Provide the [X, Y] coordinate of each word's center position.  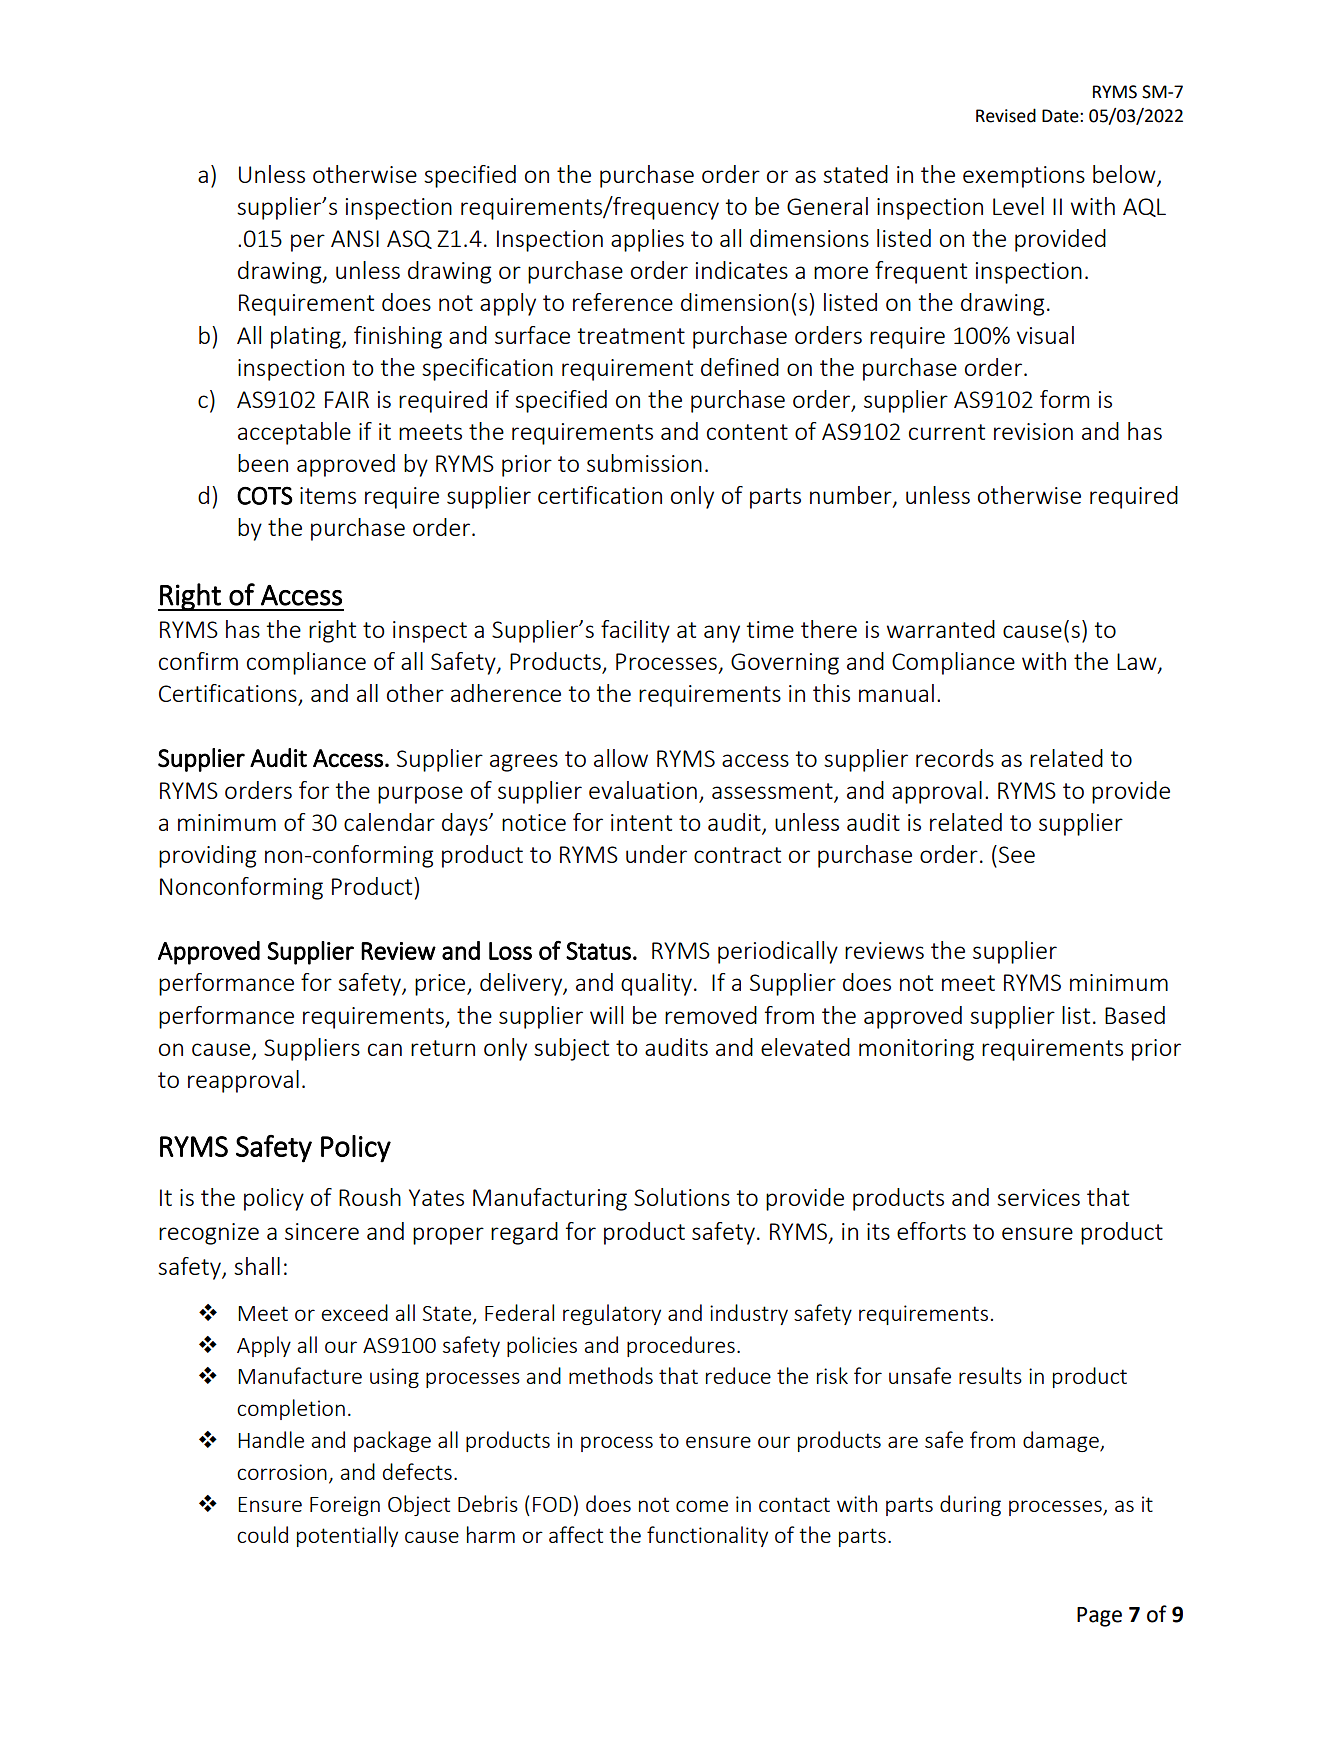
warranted [941, 629]
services [1038, 1197]
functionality [707, 1536]
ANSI [355, 238]
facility [635, 631]
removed [711, 1015]
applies [647, 240]
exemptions [1024, 177]
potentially [347, 1536]
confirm [198, 661]
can [385, 1049]
